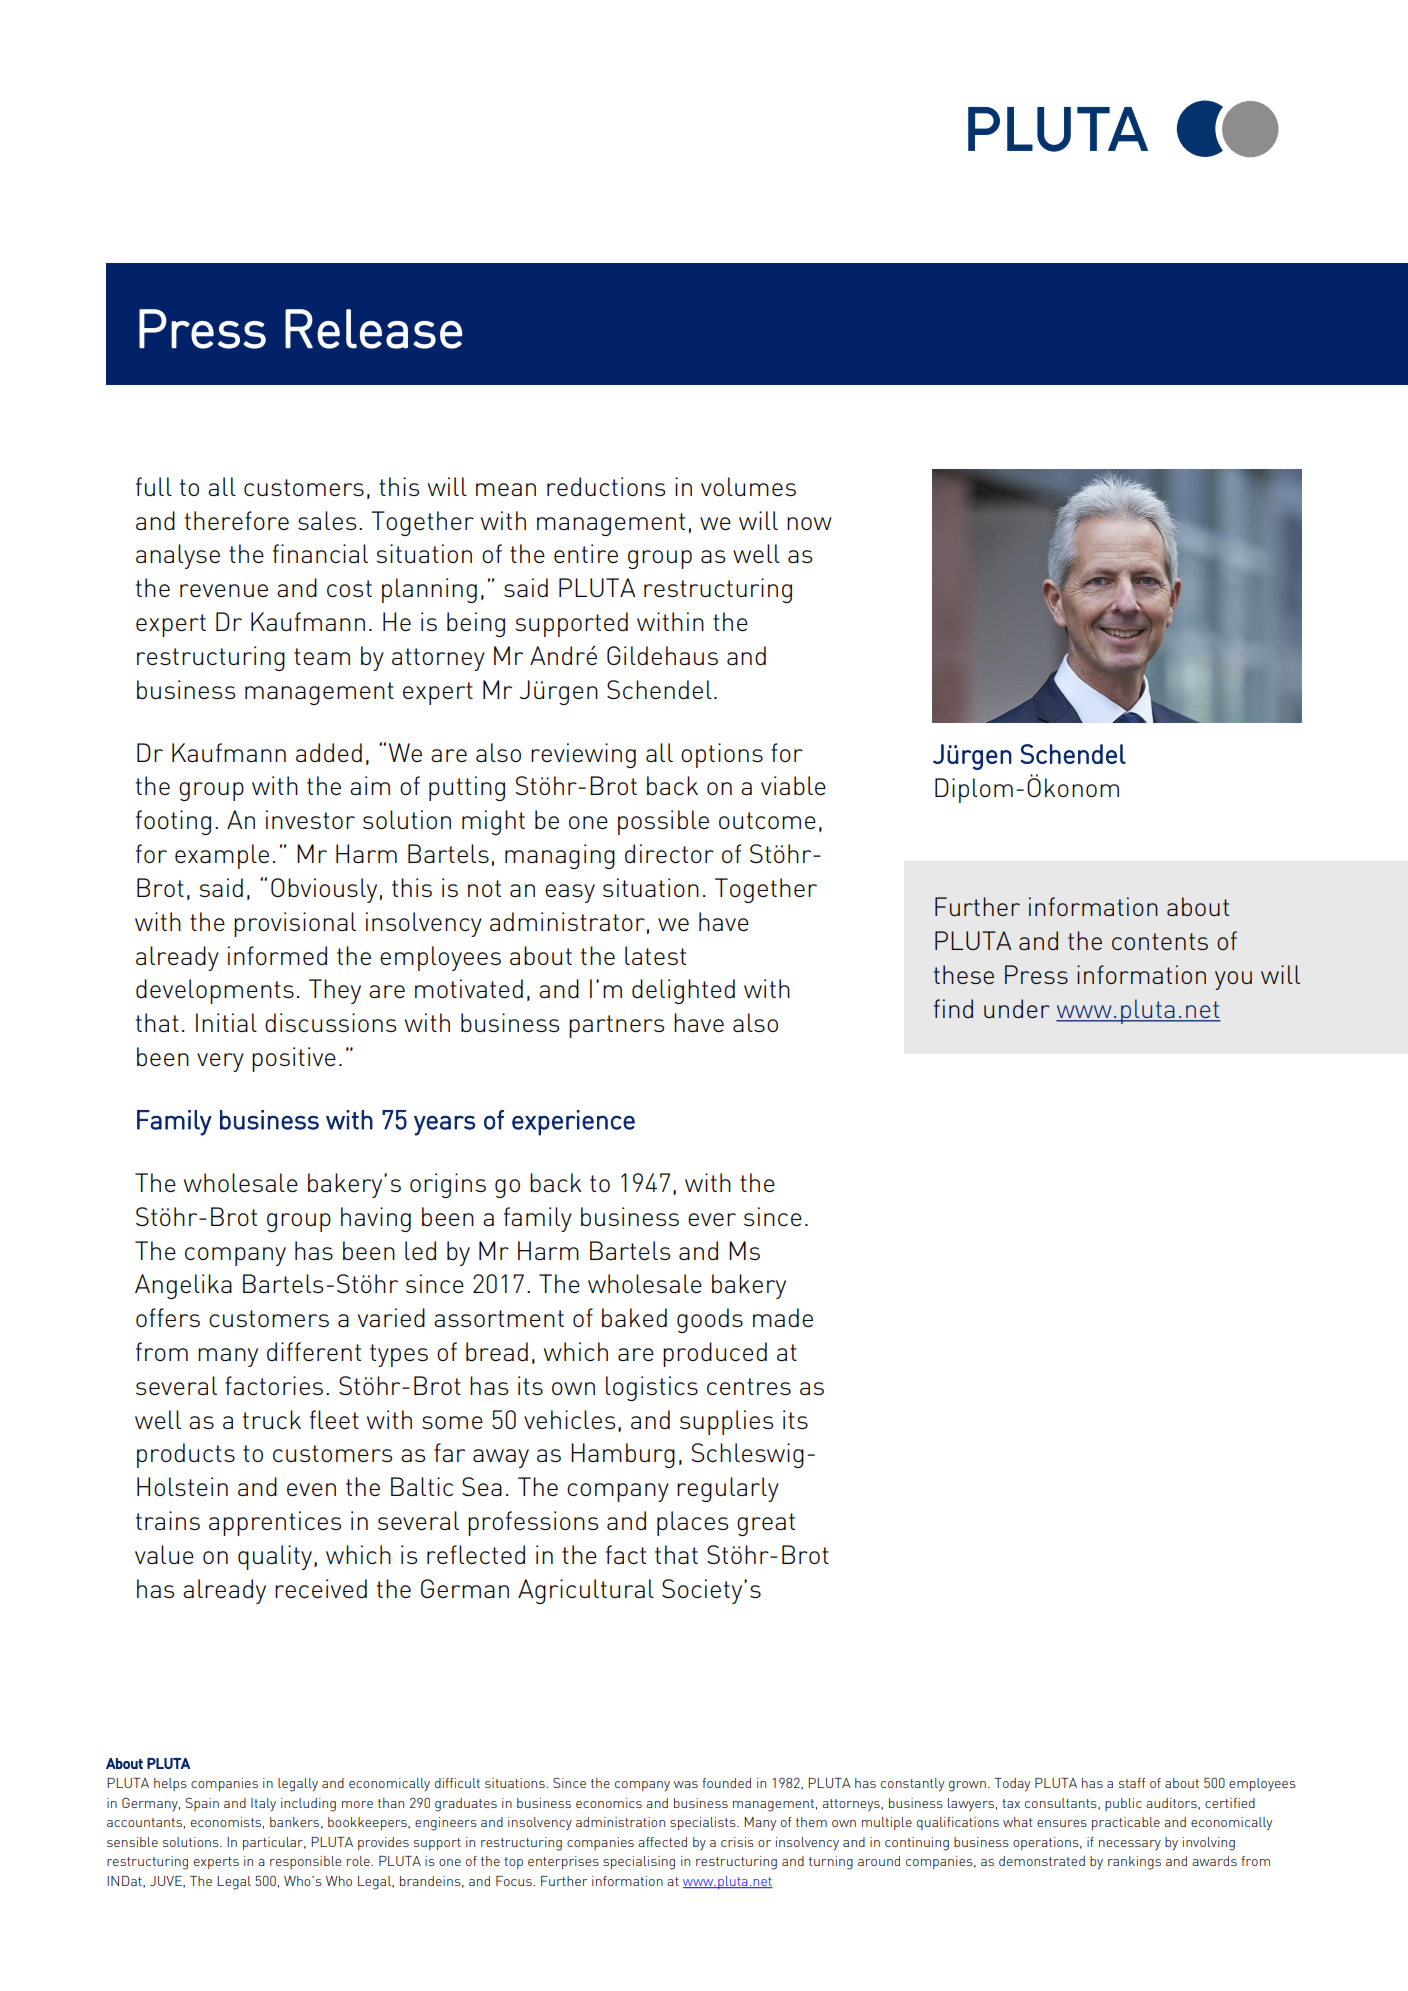  Describe the element at coordinates (715, 1354) in the image. I see `produced` at that location.
